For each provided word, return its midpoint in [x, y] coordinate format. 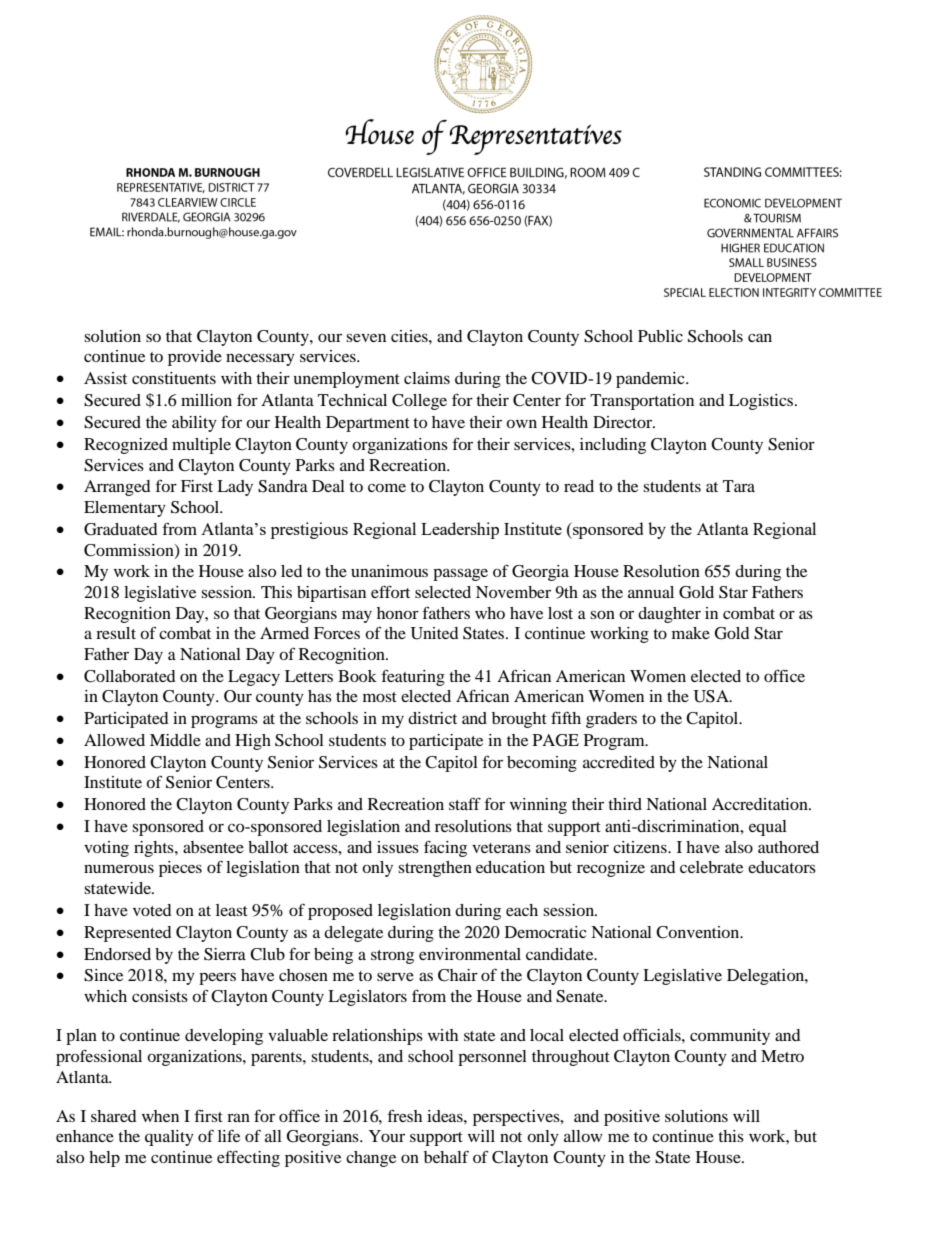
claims [427, 378]
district [432, 718]
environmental [470, 954]
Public [660, 336]
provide [195, 358]
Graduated [120, 529]
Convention [699, 932]
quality [169, 1138]
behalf [446, 1157]
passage [460, 574]
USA [712, 696]
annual [651, 592]
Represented [127, 934]
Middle [175, 740]
